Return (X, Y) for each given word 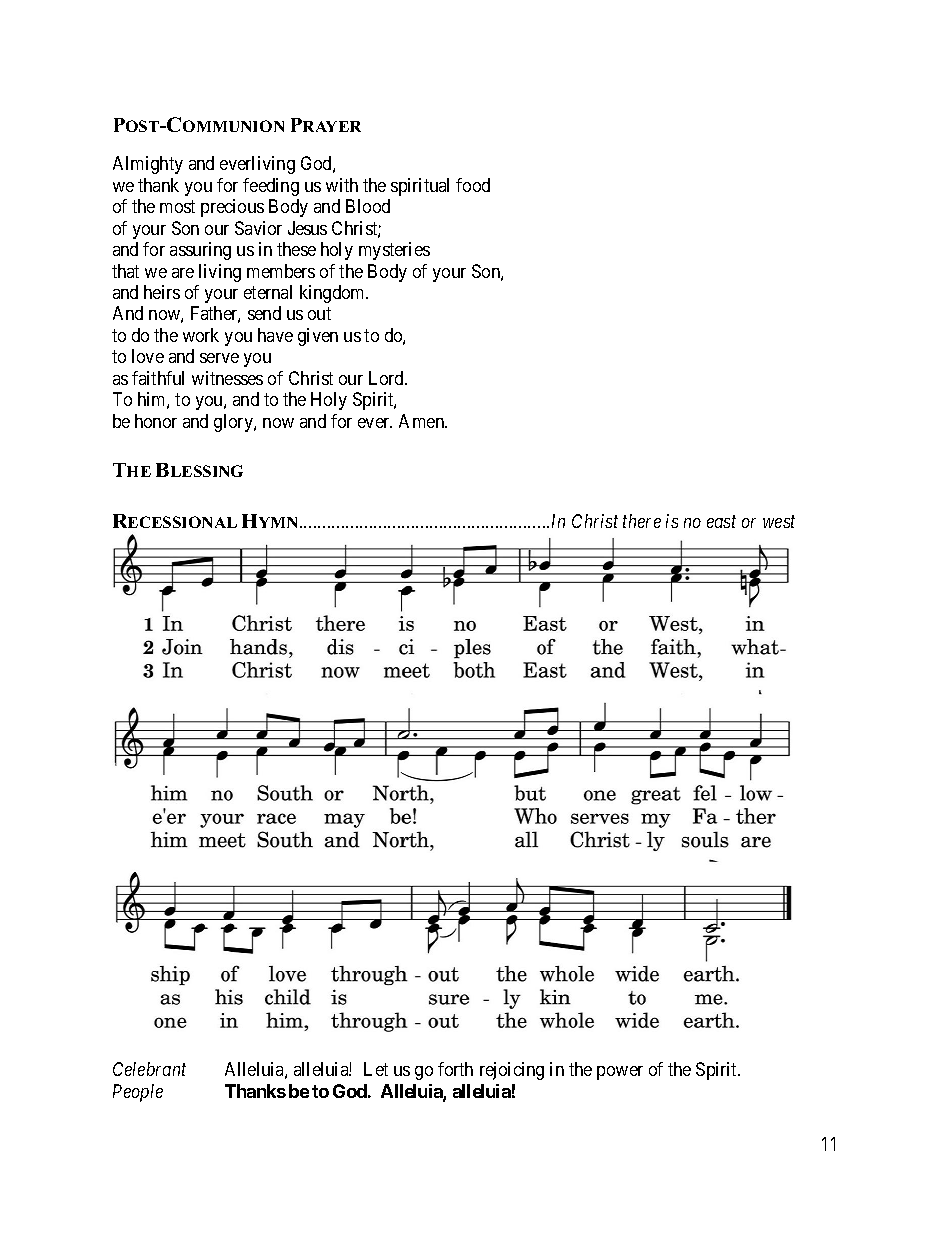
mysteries (394, 251)
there (642, 521)
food (473, 185)
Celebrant (149, 1069)
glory (234, 423)
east (721, 522)
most (177, 206)
